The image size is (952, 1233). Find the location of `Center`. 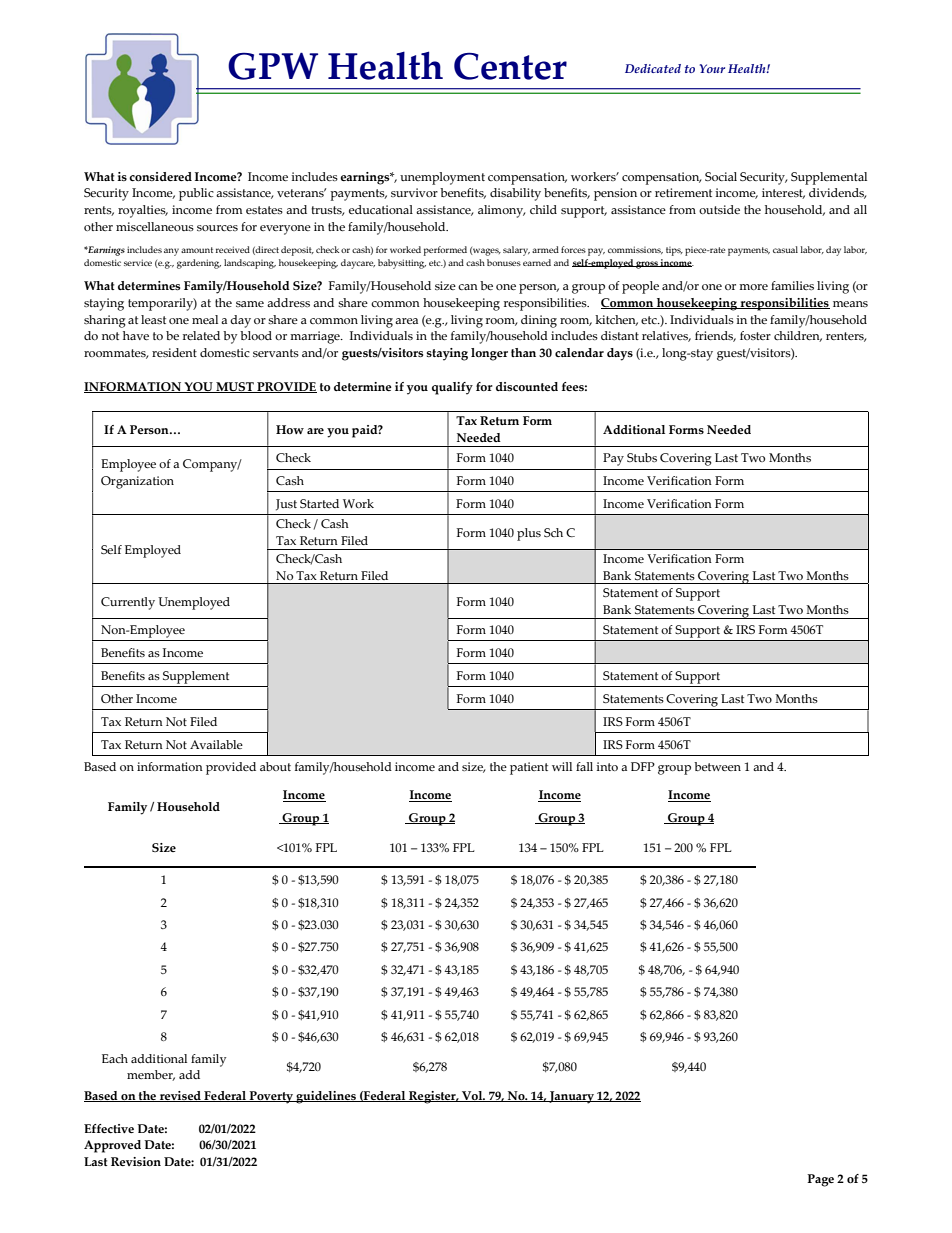

Center is located at coordinates (510, 66).
